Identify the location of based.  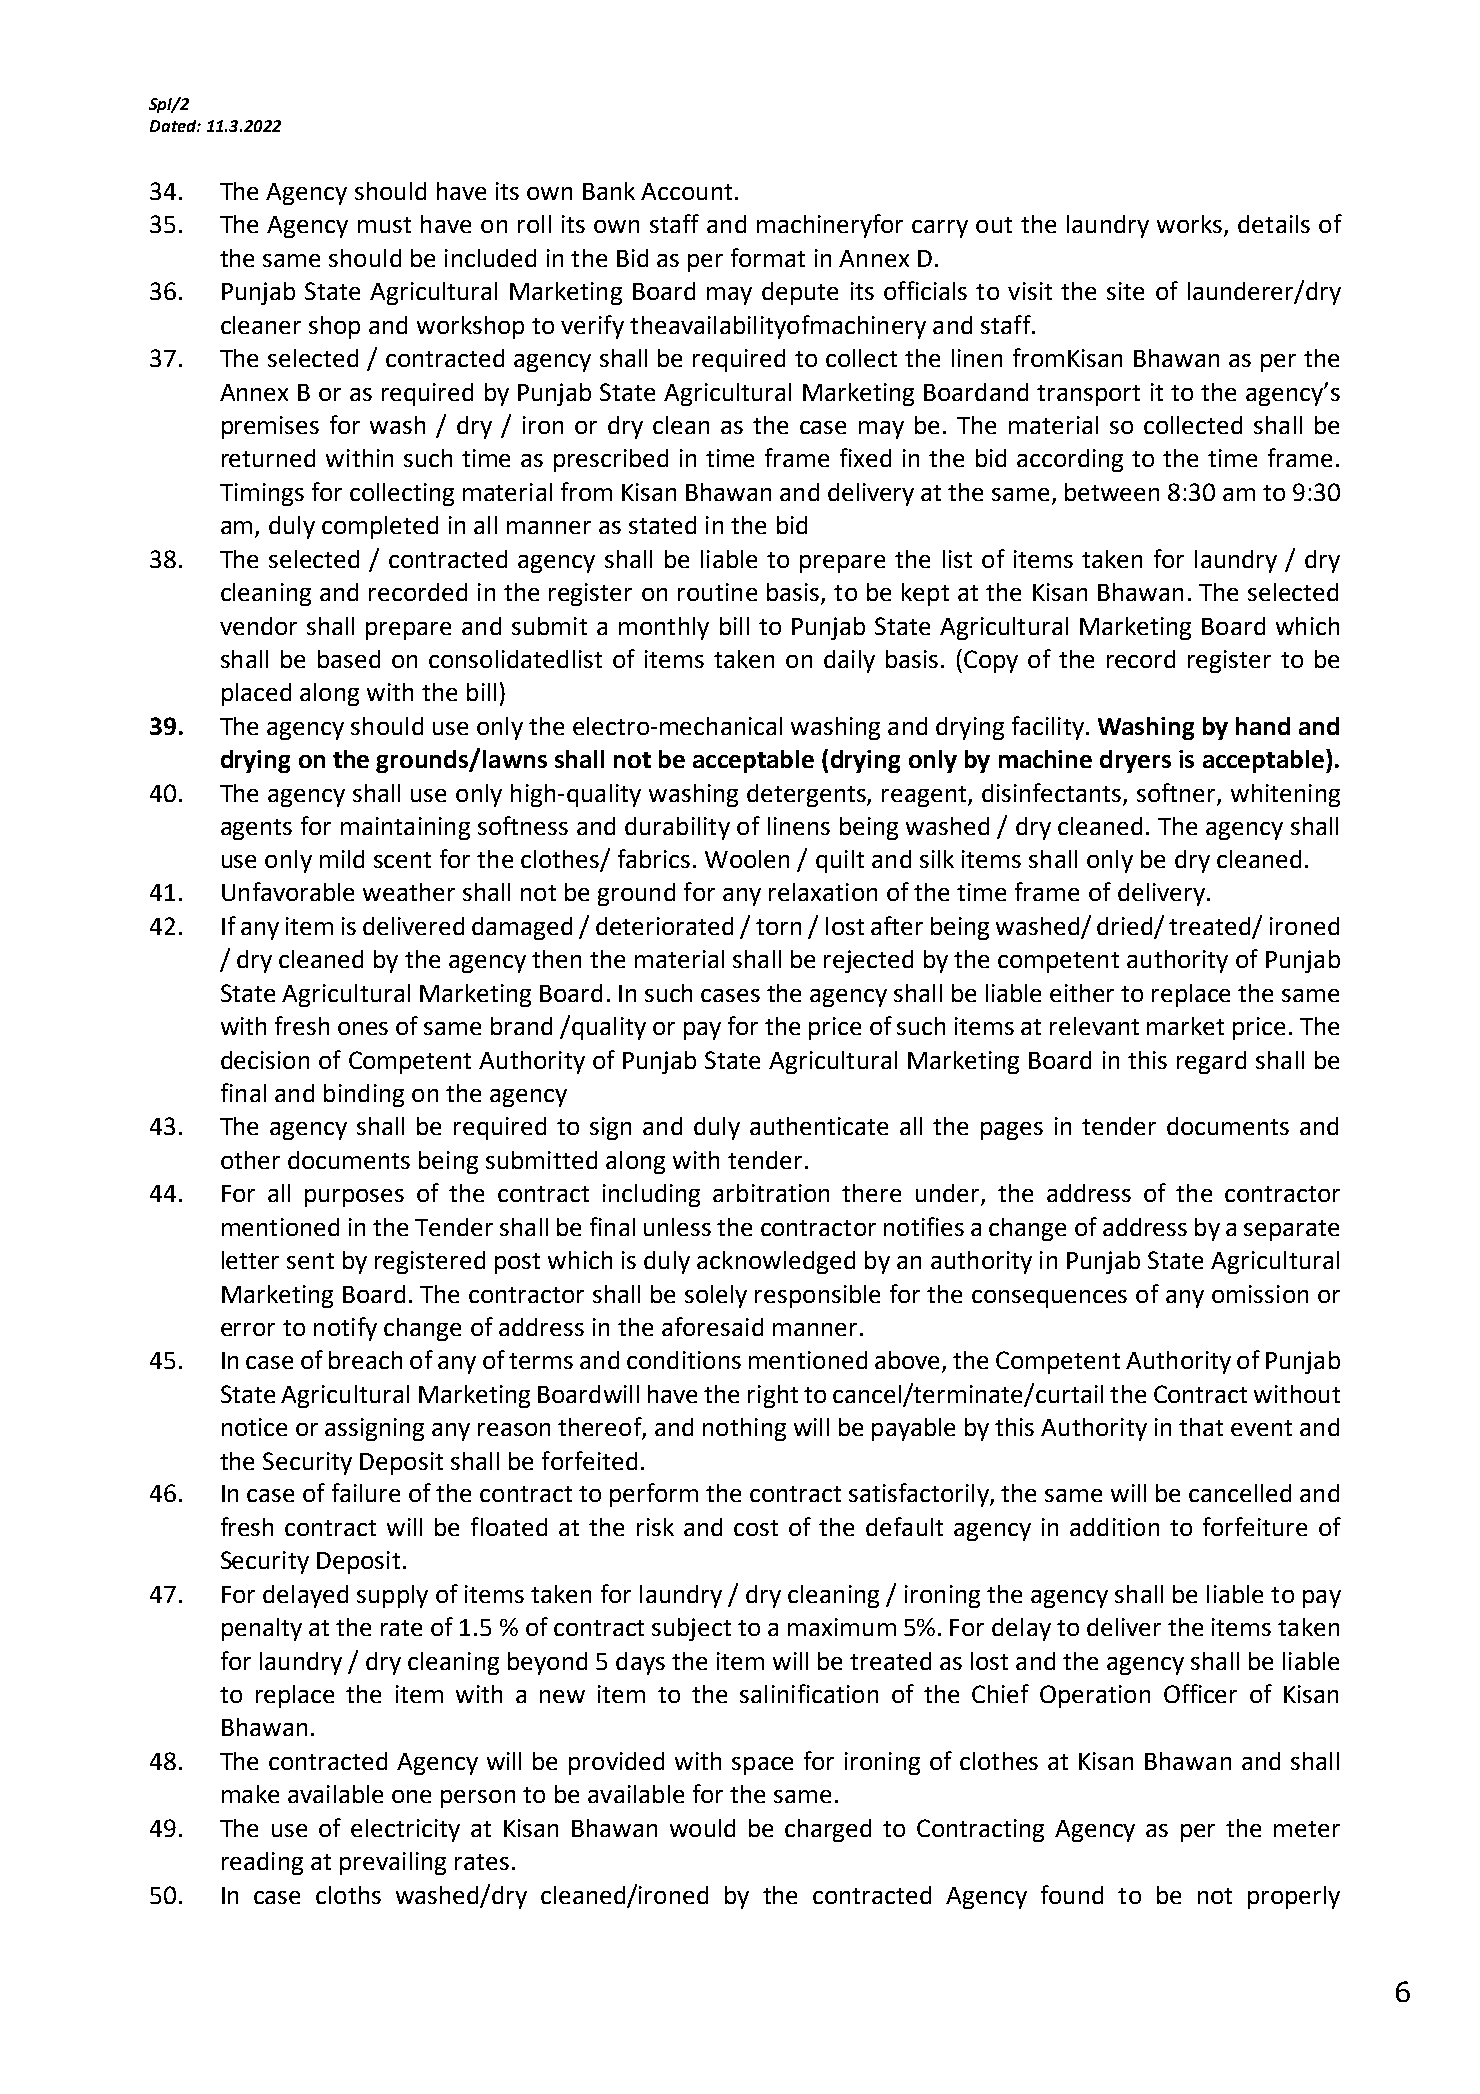
(349, 659).
